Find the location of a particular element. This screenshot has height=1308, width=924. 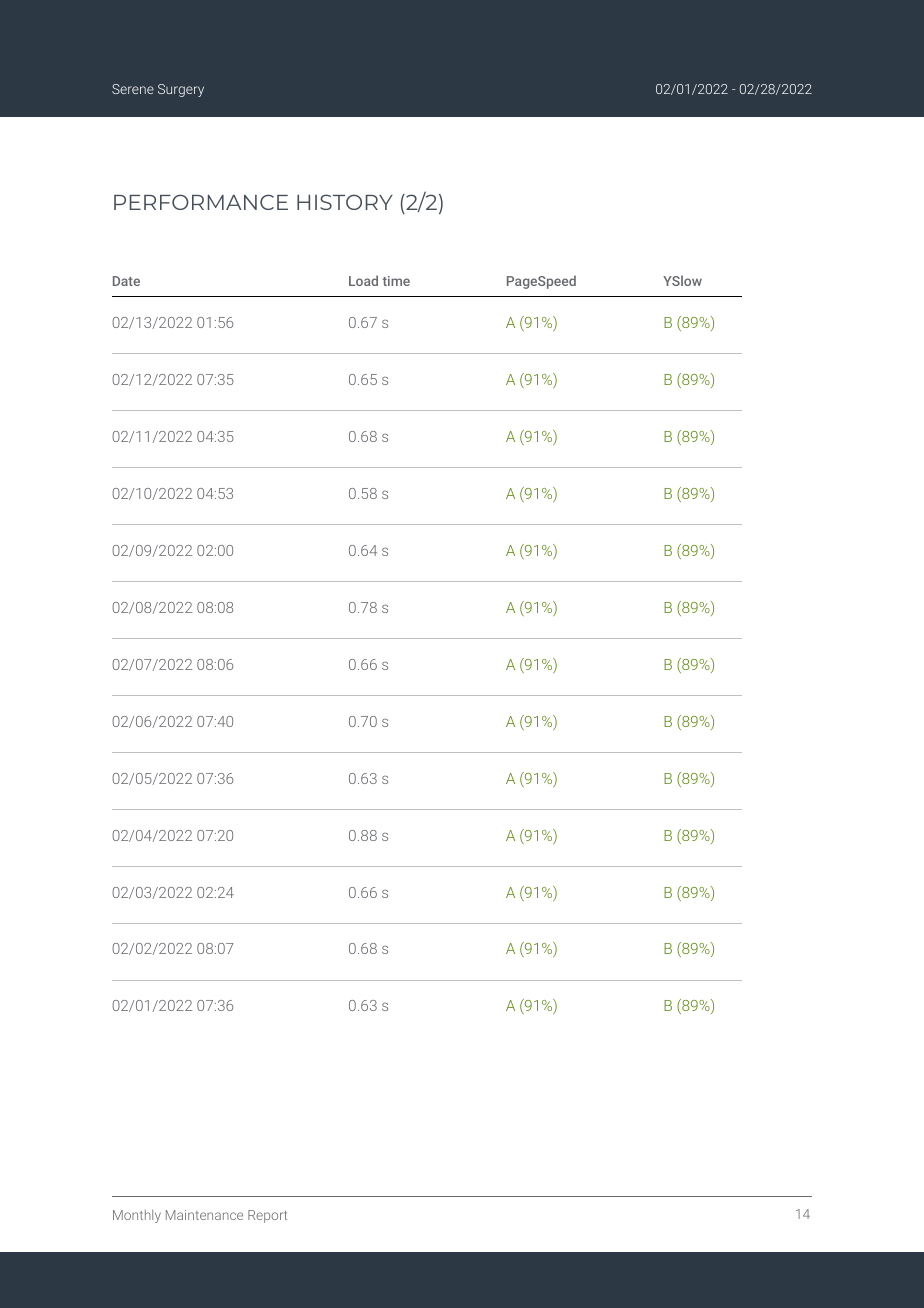

Load is located at coordinates (363, 280).
